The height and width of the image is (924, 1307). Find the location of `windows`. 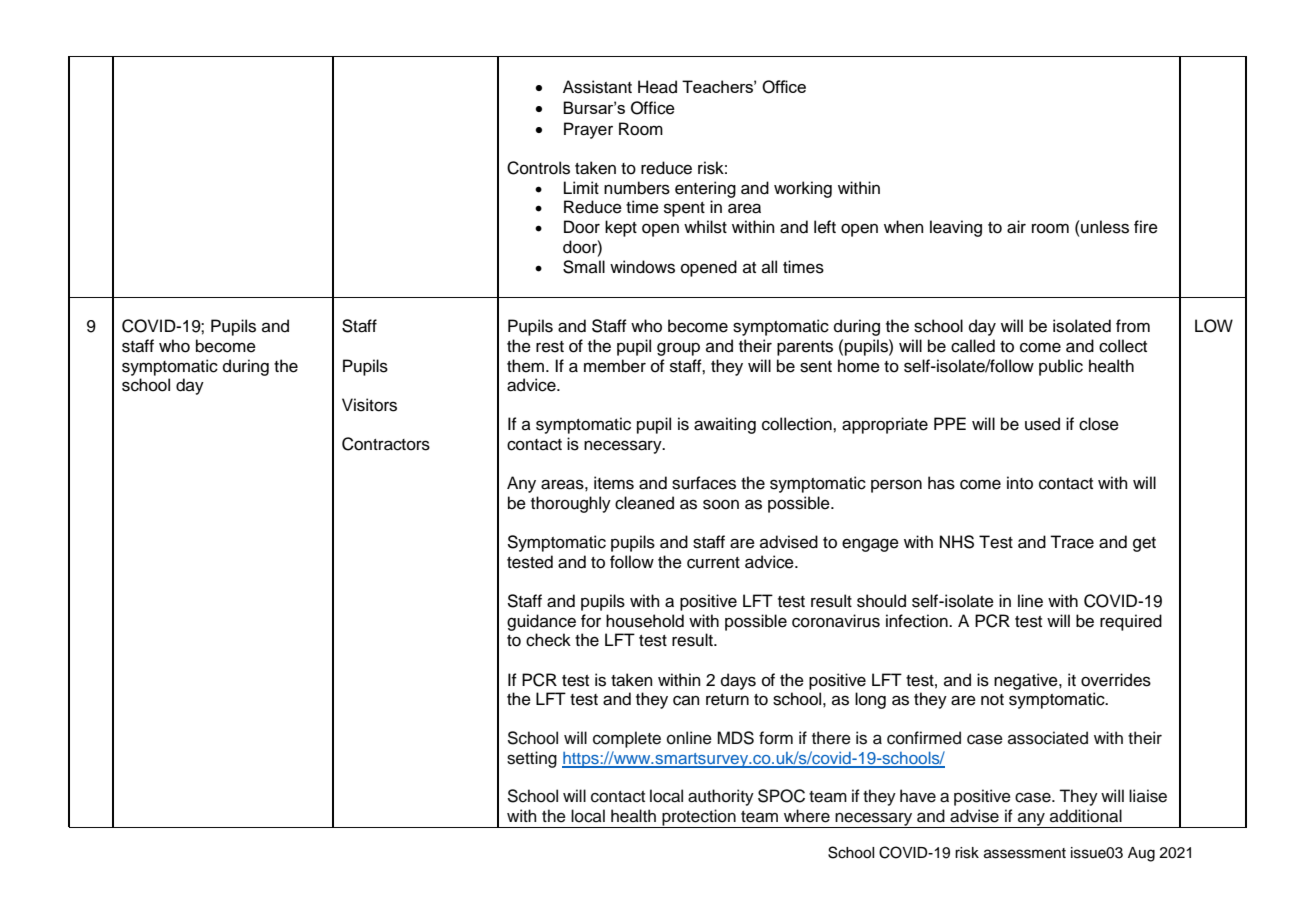

windows is located at coordinates (642, 267).
